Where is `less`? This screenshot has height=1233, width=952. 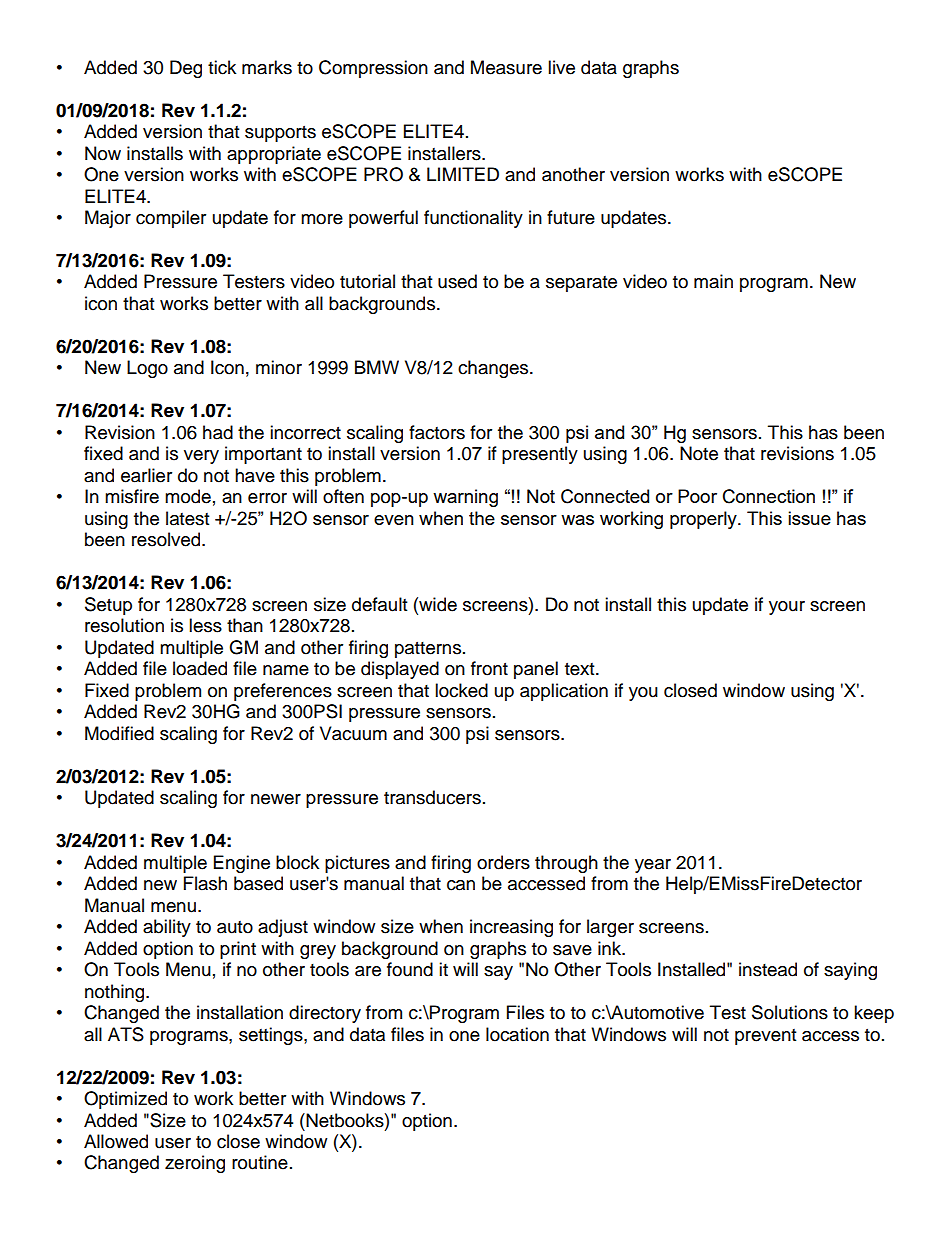
less is located at coordinates (205, 625).
